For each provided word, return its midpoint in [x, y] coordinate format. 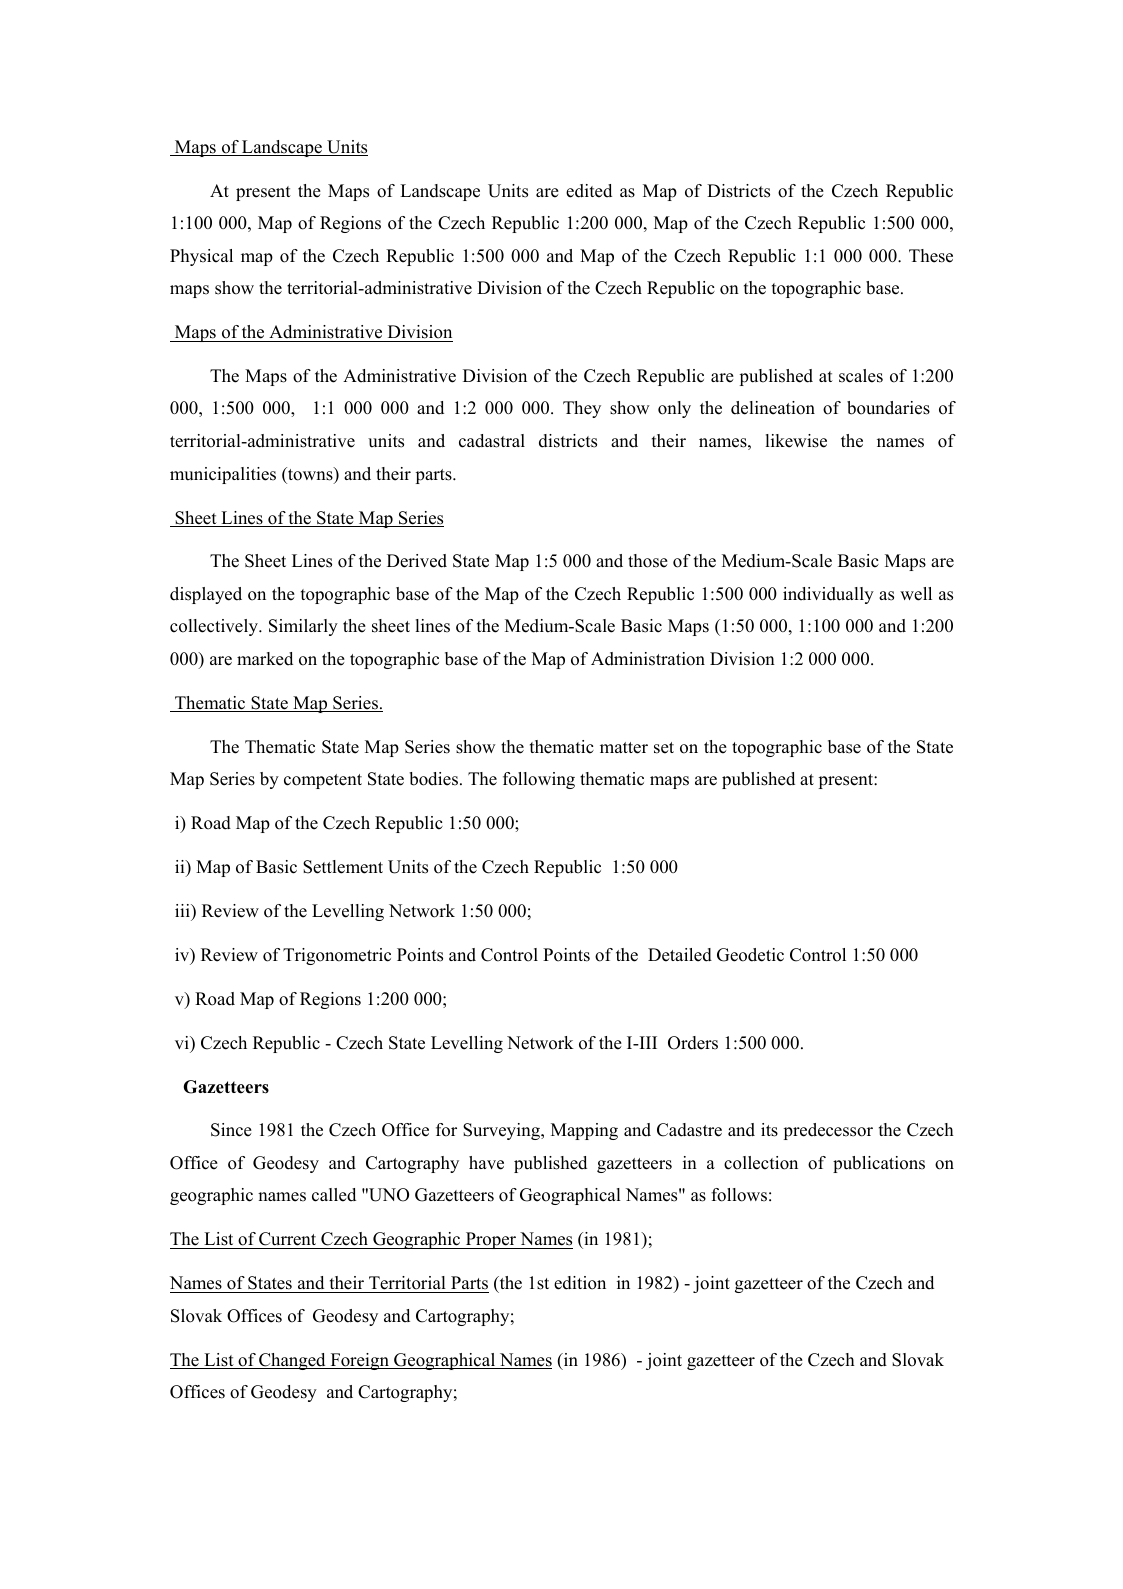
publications [879, 1164]
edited [589, 191]
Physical [201, 257]
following [539, 780]
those [648, 561]
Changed [292, 1361]
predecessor [828, 1131]
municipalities [223, 475]
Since [231, 1130]
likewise [796, 441]
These [931, 256]
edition [580, 1283]
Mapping [584, 1131]
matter [624, 748]
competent [323, 781]
